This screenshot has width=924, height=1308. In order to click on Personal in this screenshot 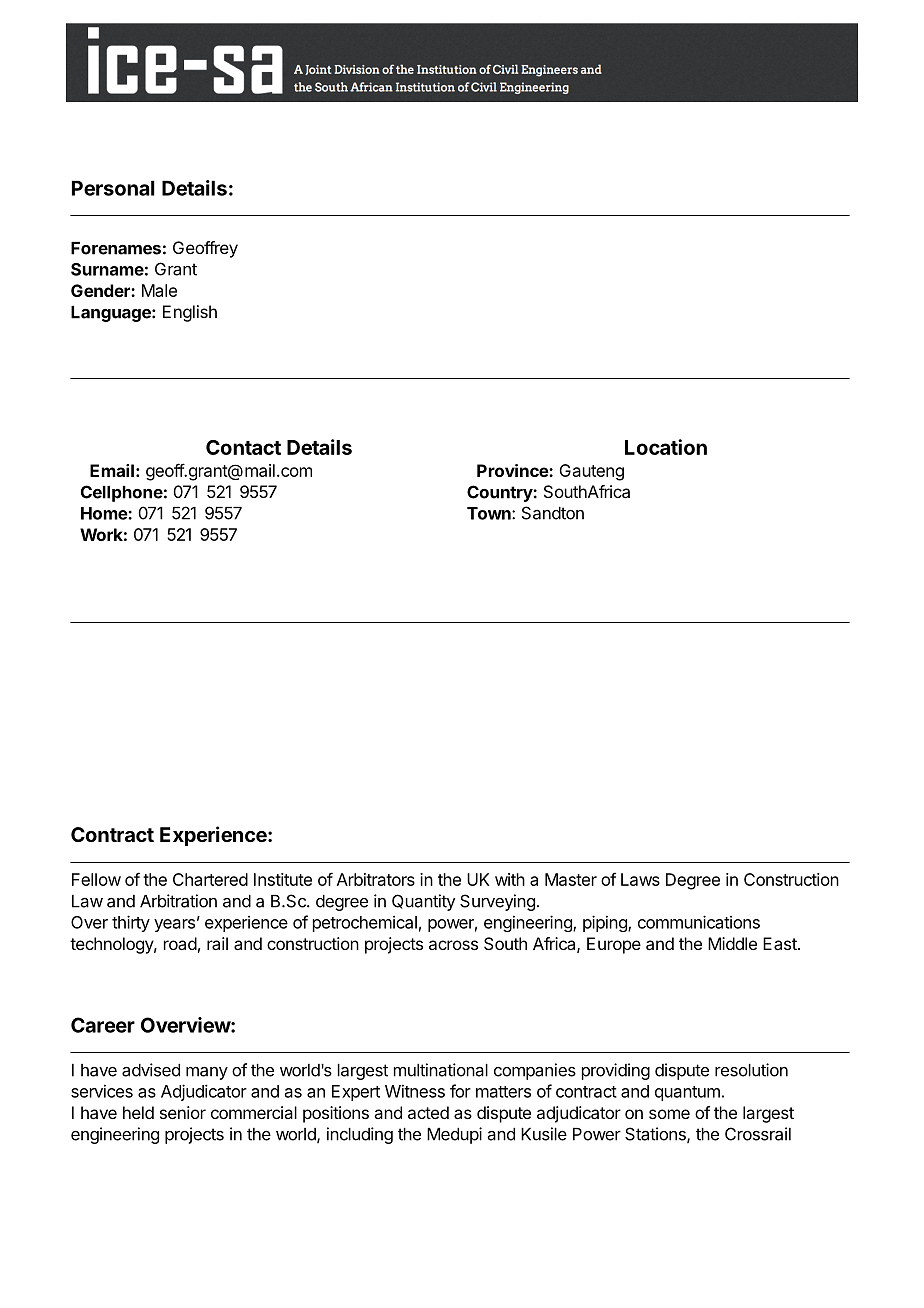, I will do `click(113, 188)`.
